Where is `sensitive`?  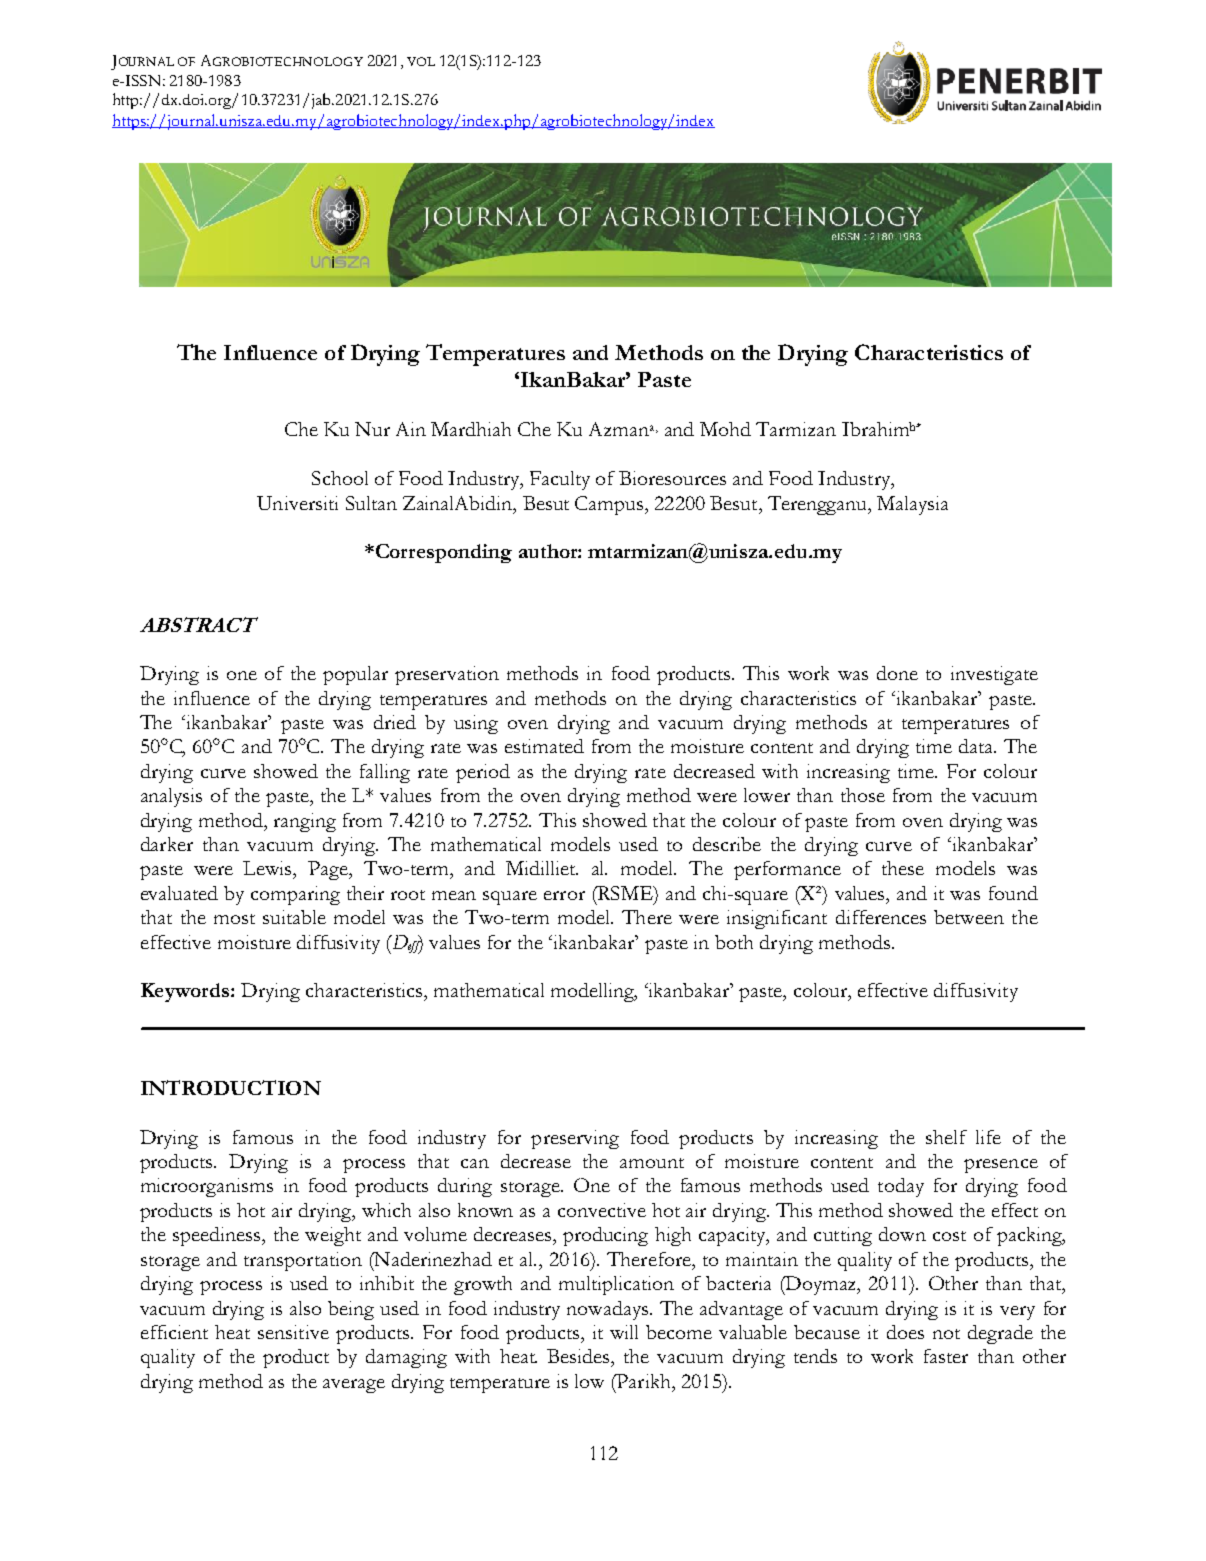
sensitive is located at coordinates (293, 1332).
